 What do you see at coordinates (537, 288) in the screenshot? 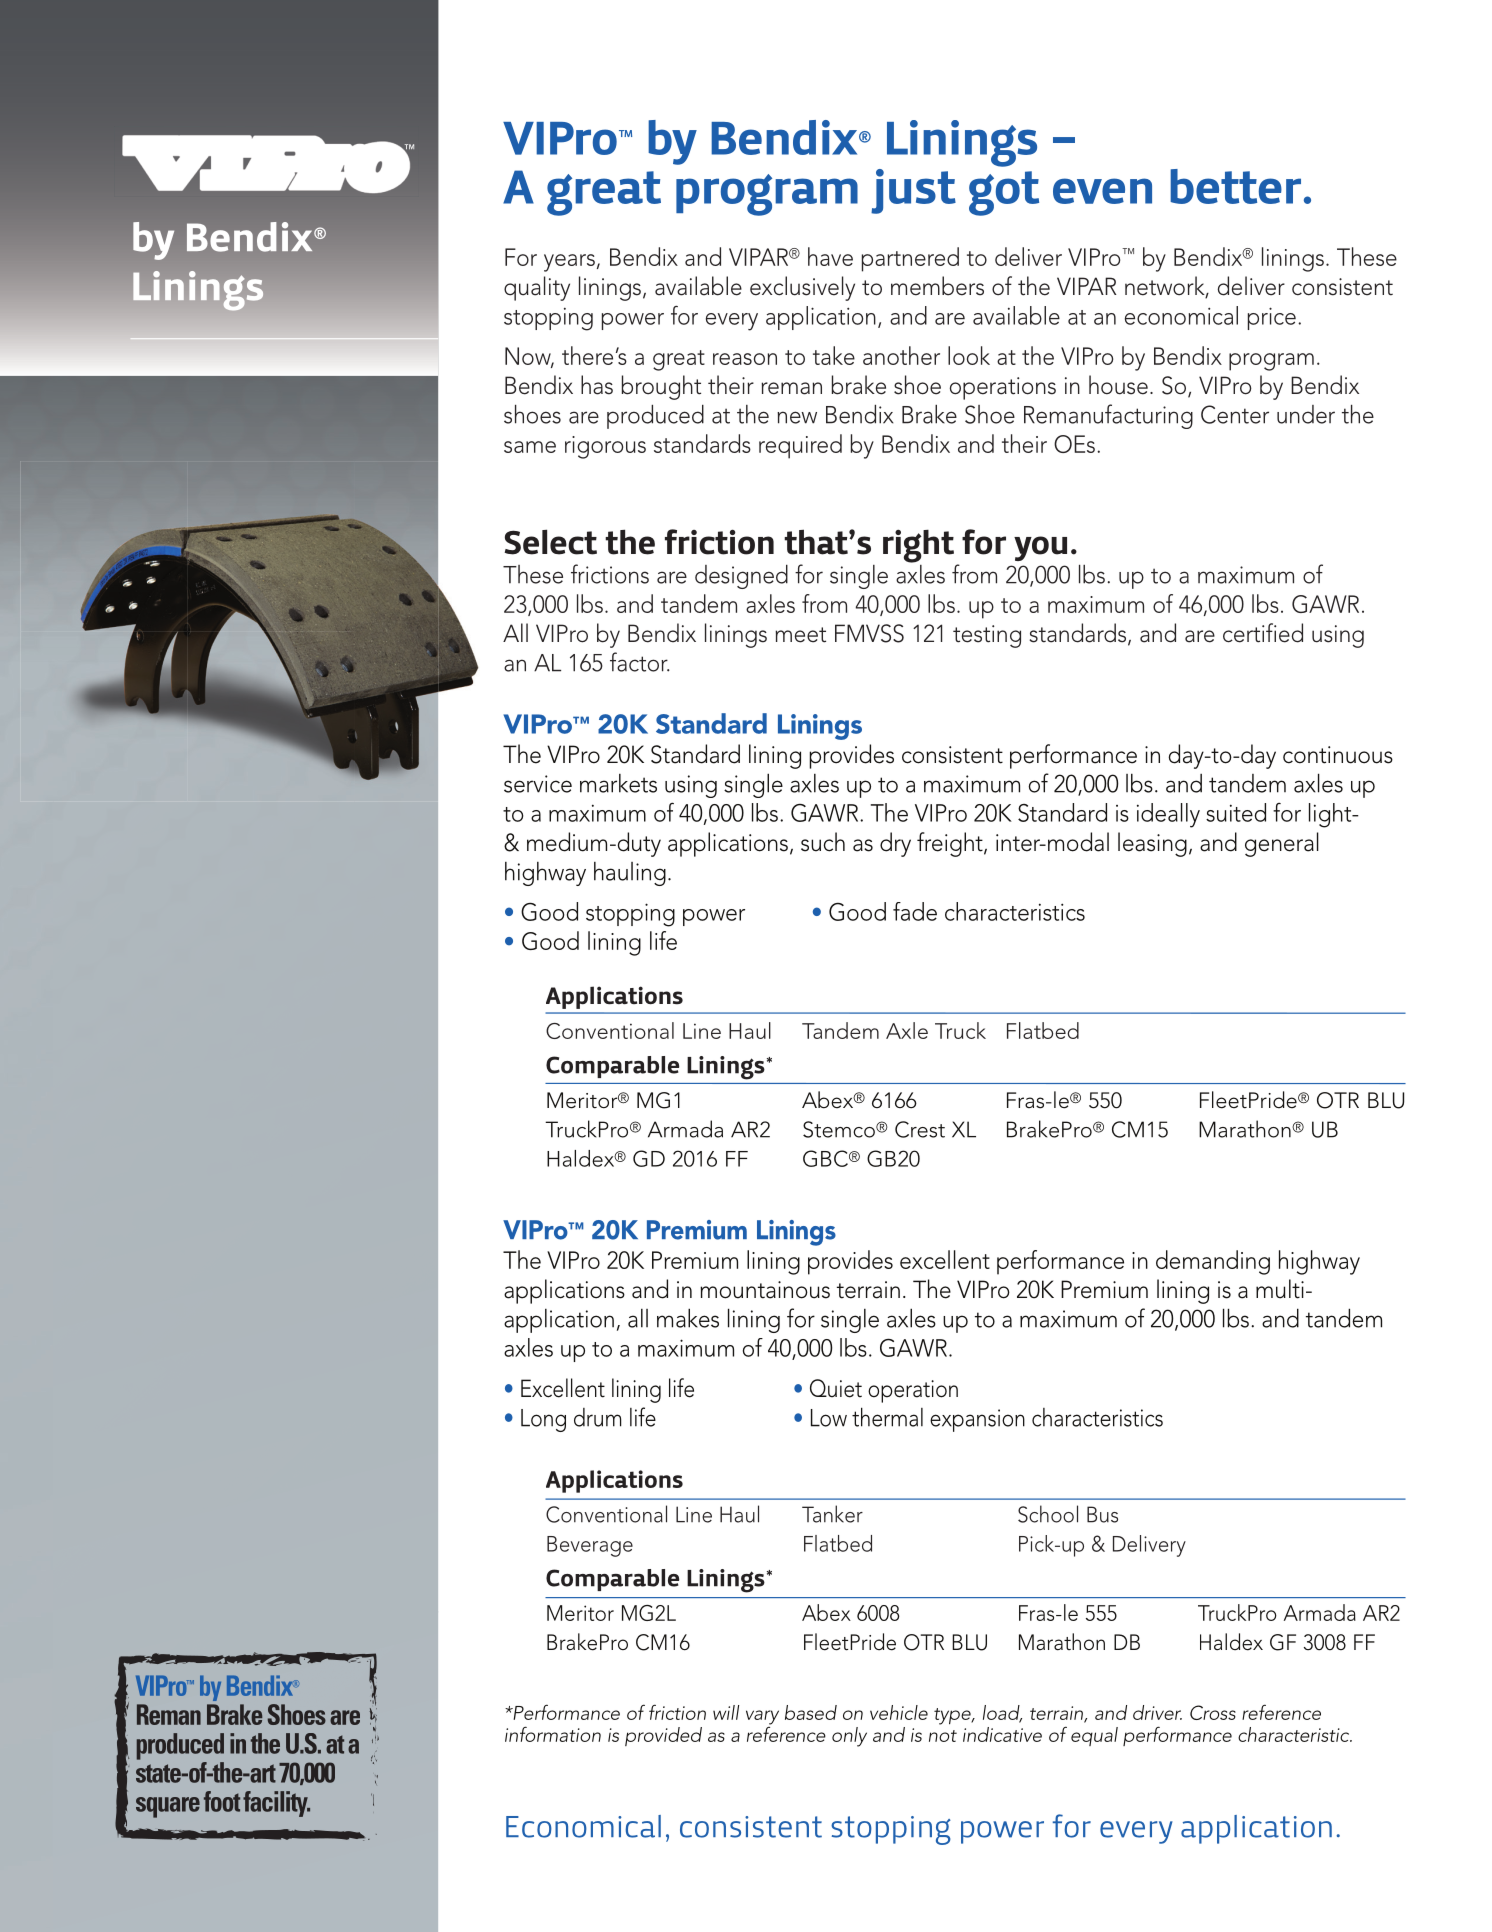
I see `quality` at bounding box center [537, 288].
